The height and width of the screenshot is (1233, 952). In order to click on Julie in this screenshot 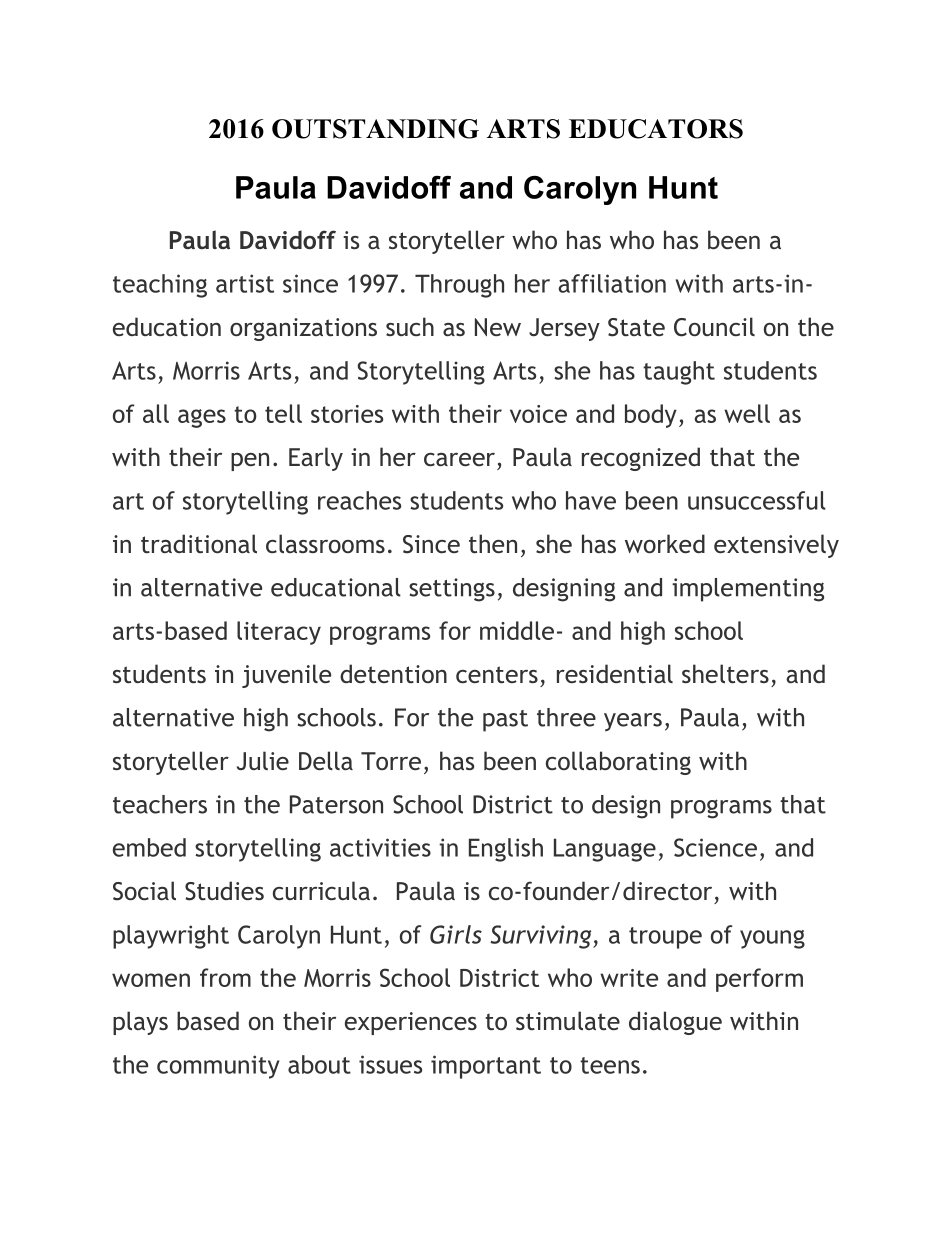, I will do `click(263, 760)`.
